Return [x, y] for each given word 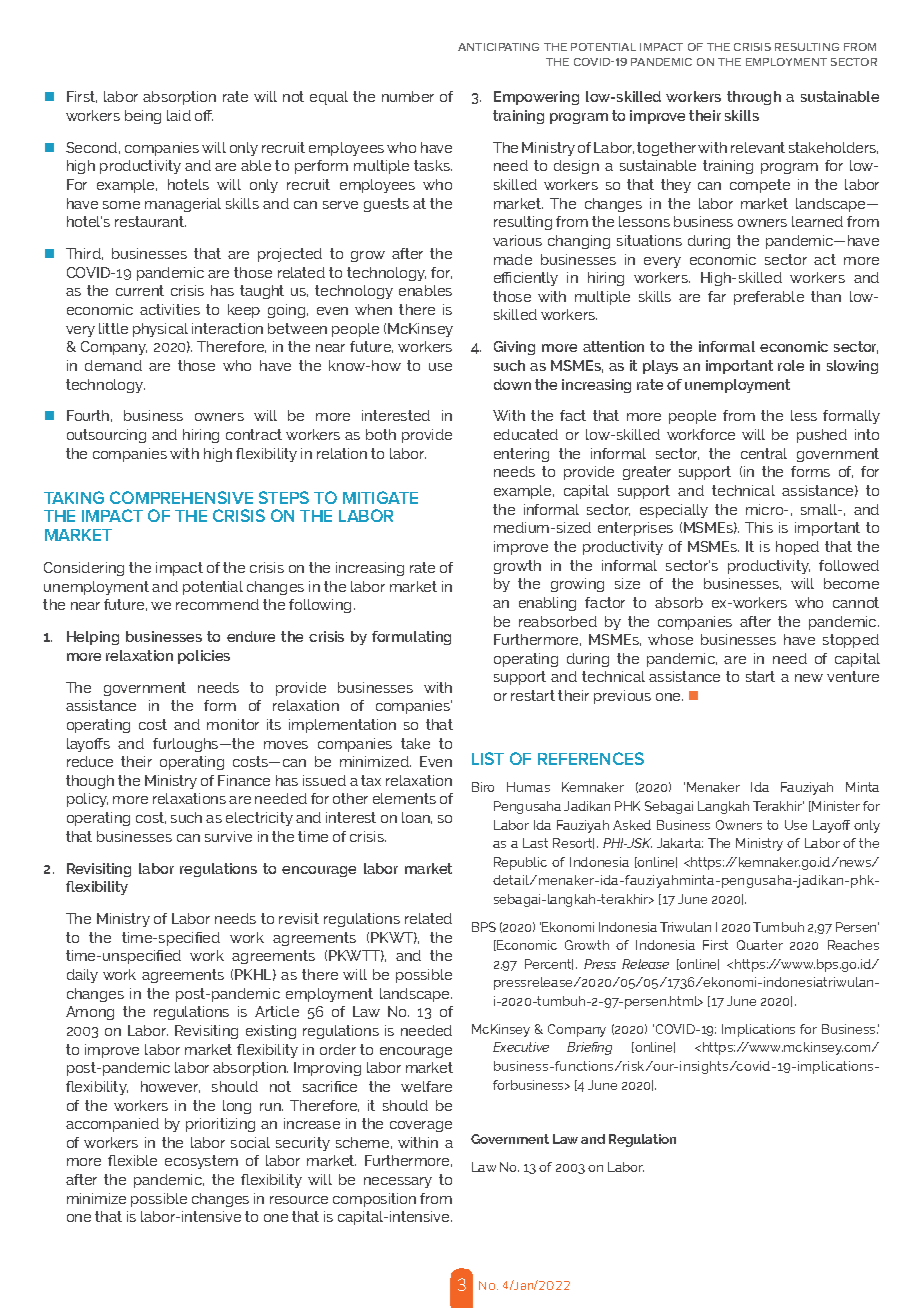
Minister [835, 806]
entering [521, 455]
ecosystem [201, 1162]
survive [228, 836]
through [754, 98]
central [764, 453]
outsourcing [106, 436]
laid [179, 115]
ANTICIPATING [498, 47]
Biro [483, 787]
